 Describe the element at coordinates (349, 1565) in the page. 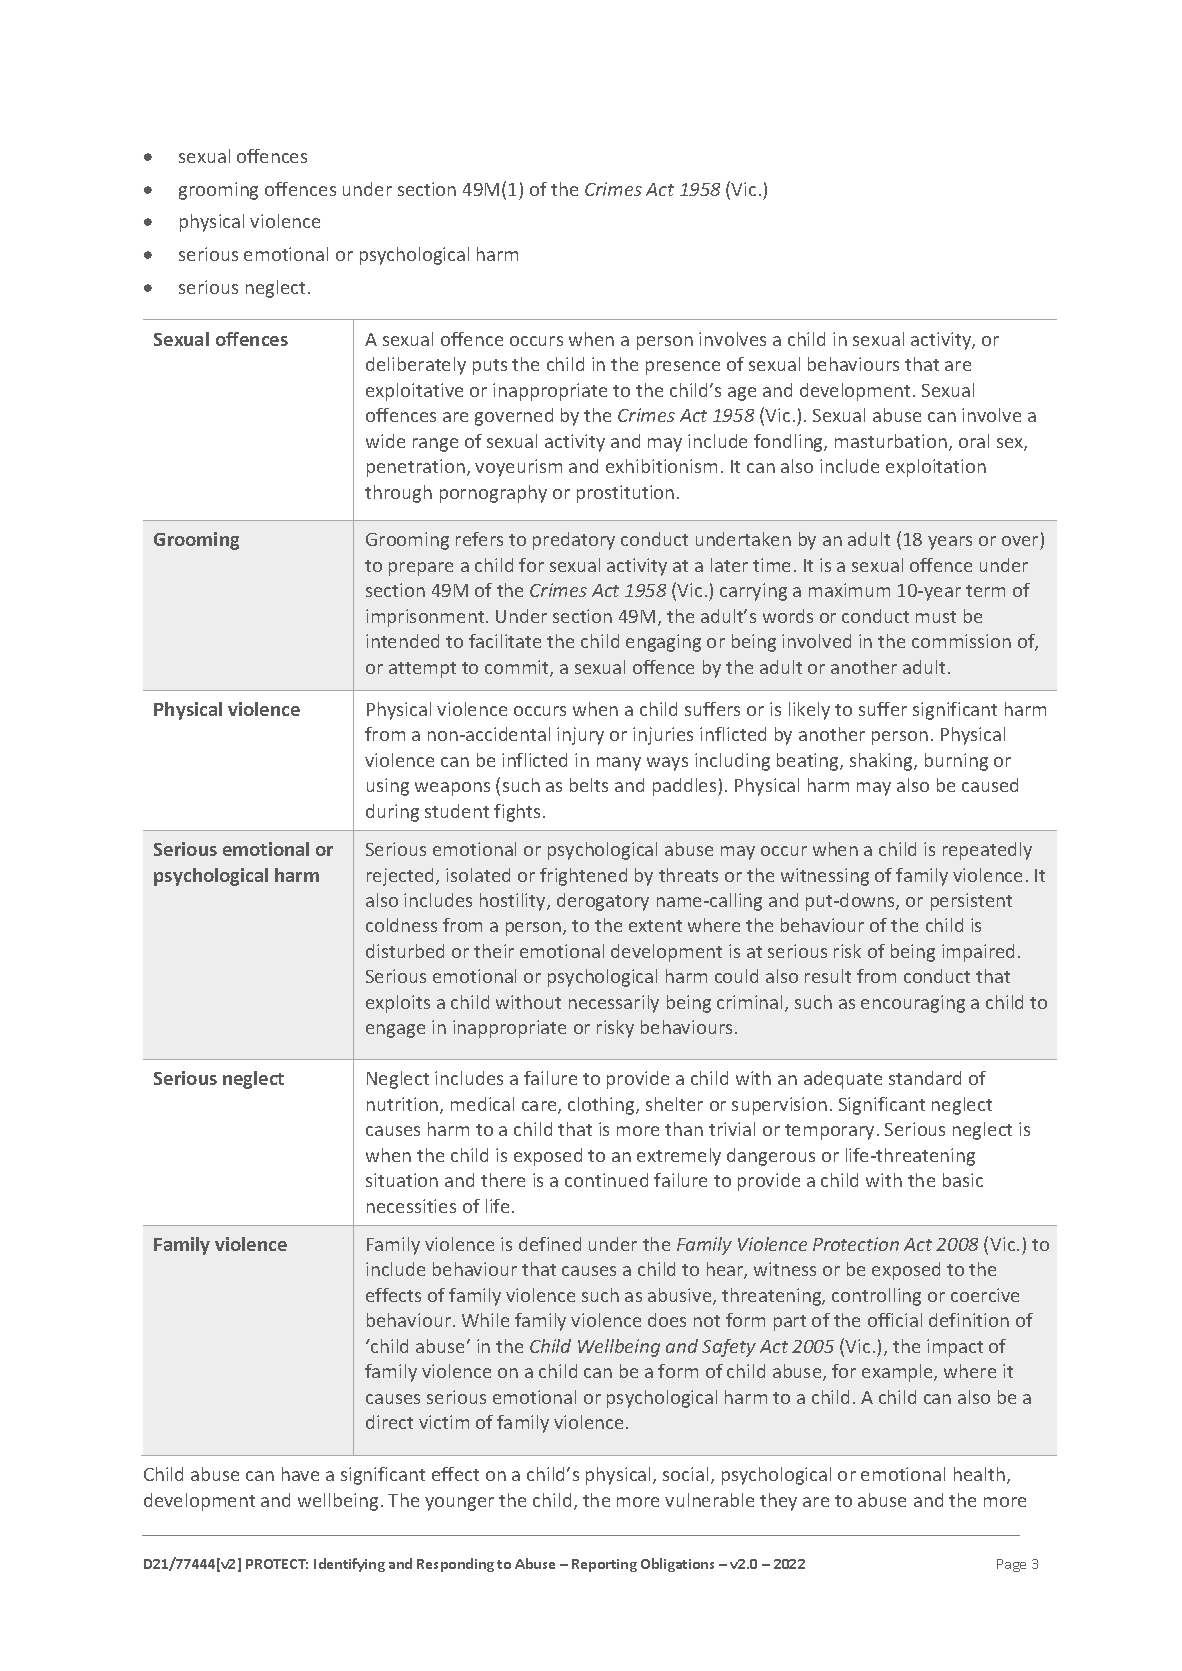

I see `Identifying` at that location.
